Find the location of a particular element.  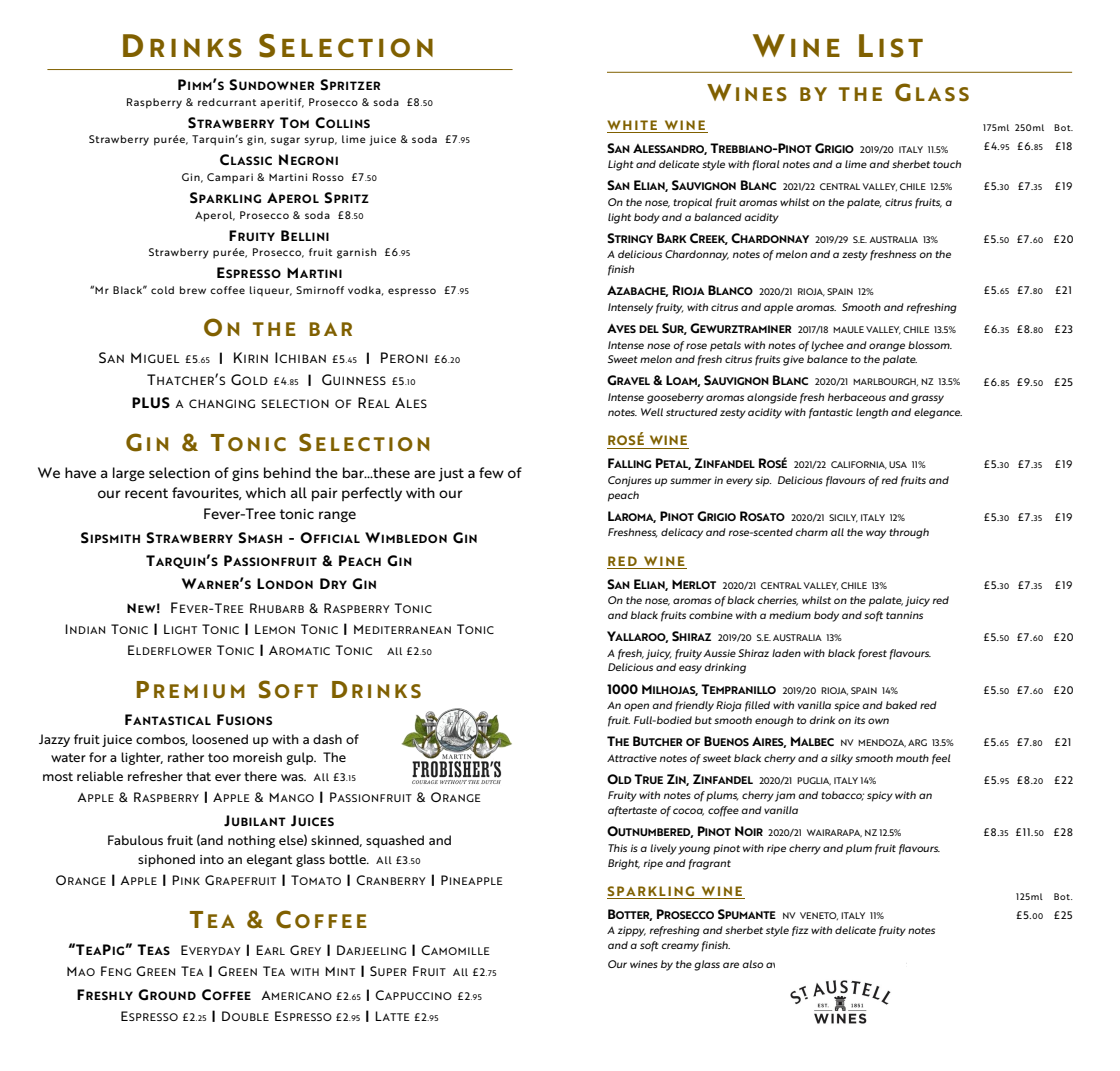

few is located at coordinates (491, 472).
